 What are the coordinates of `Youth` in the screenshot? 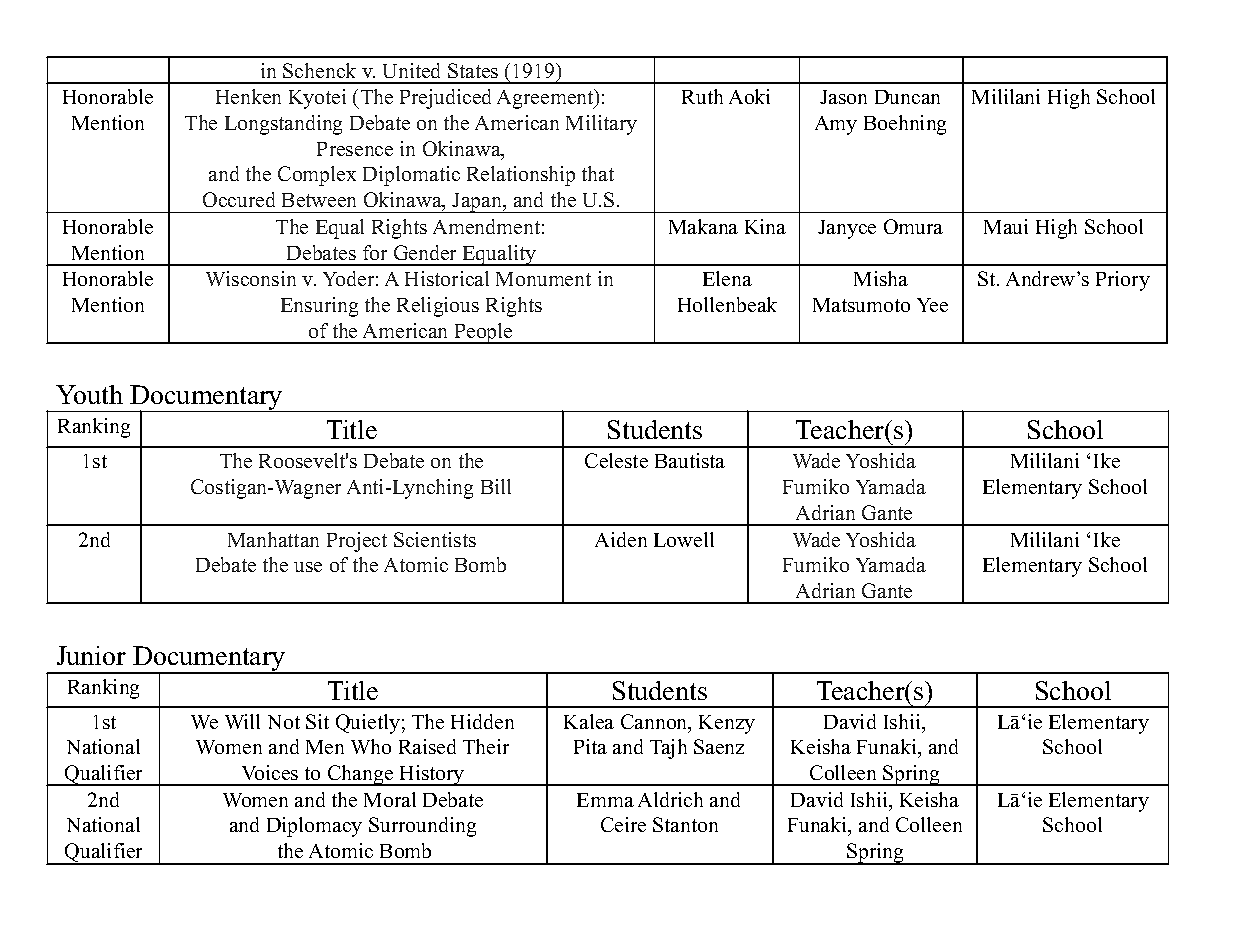 It's located at (89, 394).
